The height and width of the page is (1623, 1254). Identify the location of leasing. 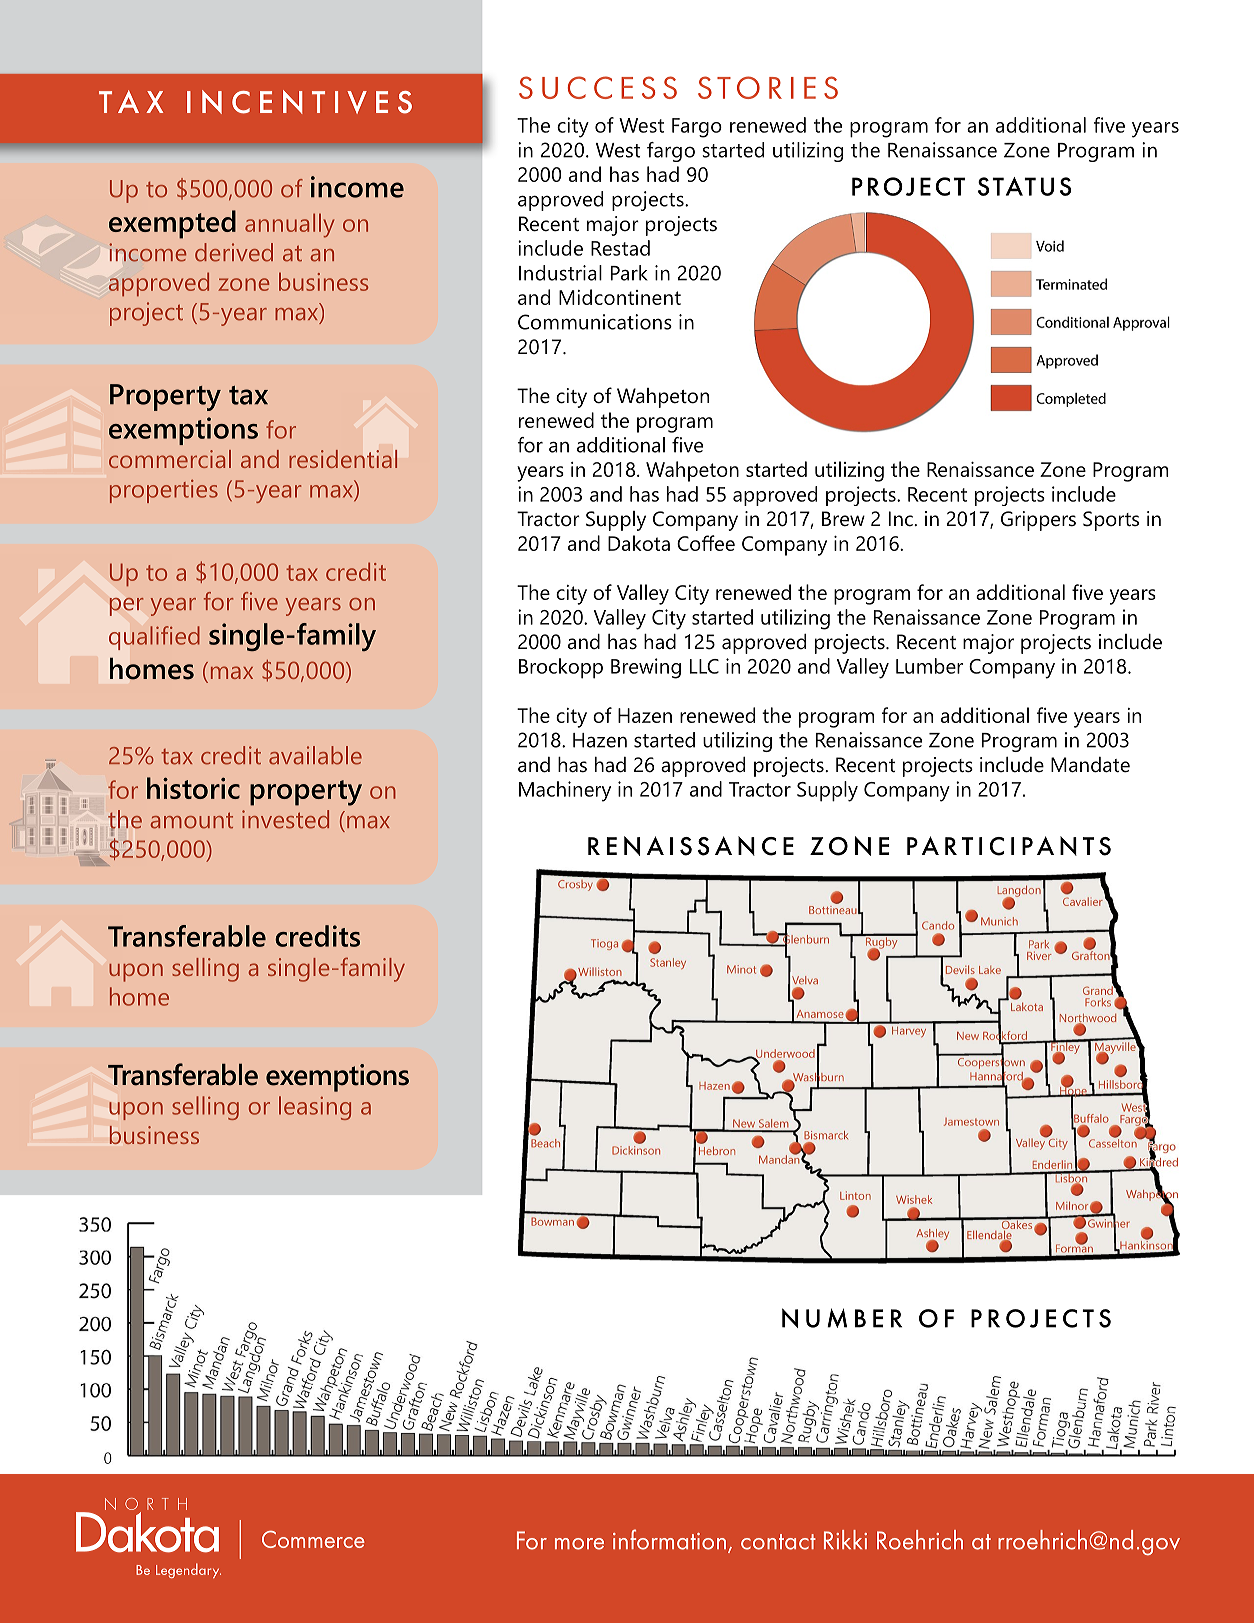
(315, 1108).
